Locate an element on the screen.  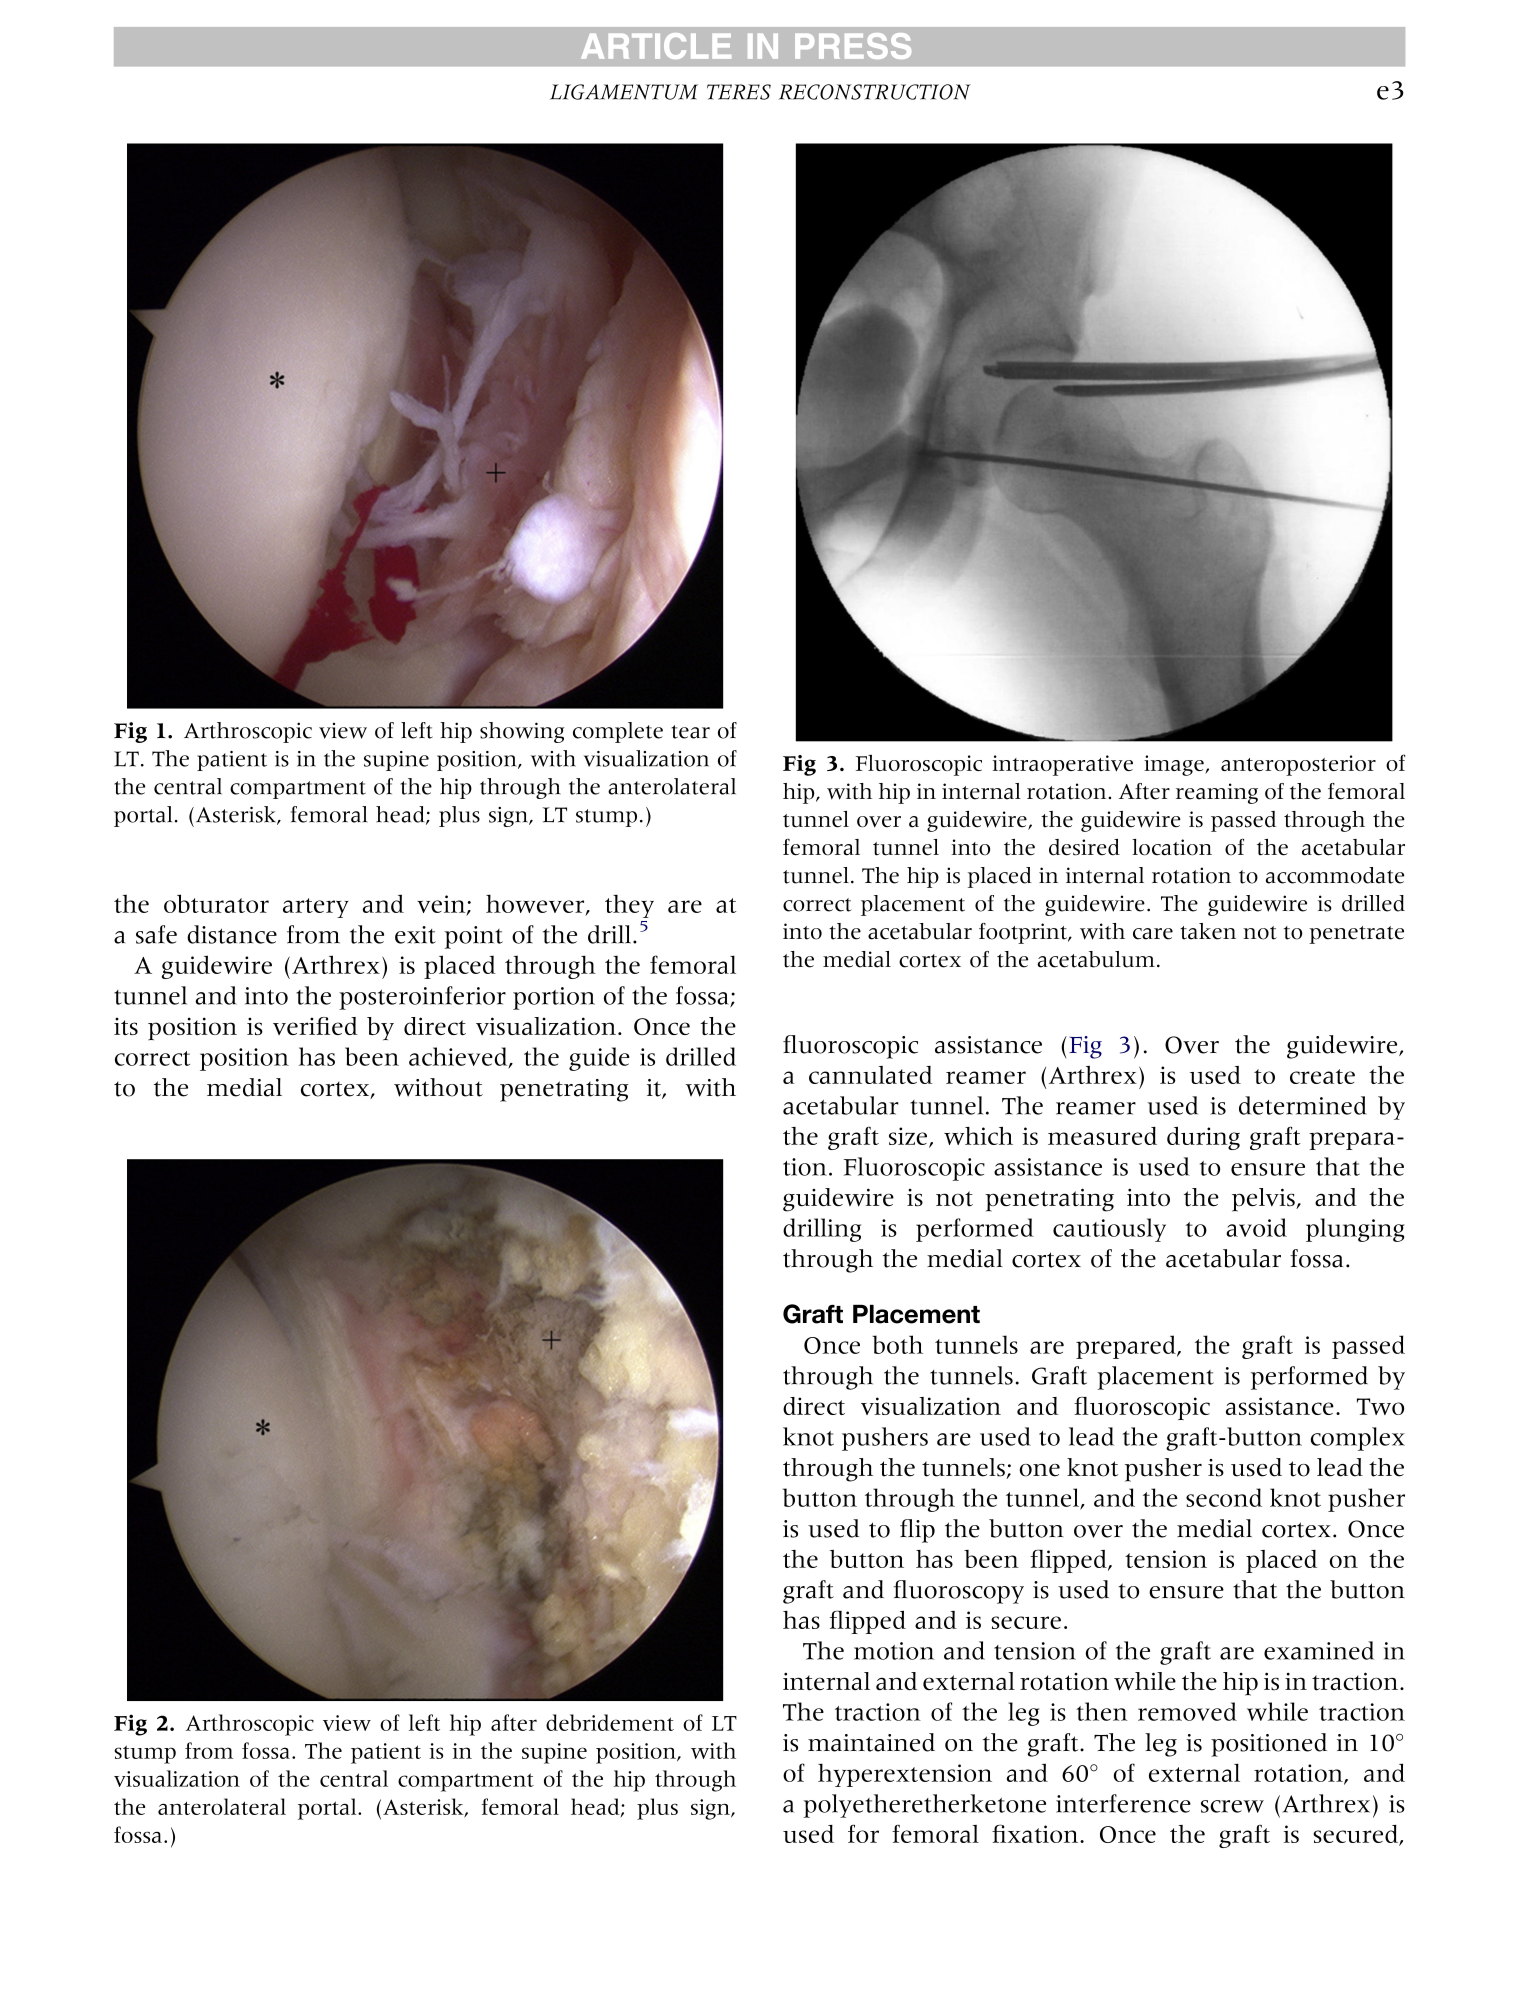
size is located at coordinates (908, 1136).
